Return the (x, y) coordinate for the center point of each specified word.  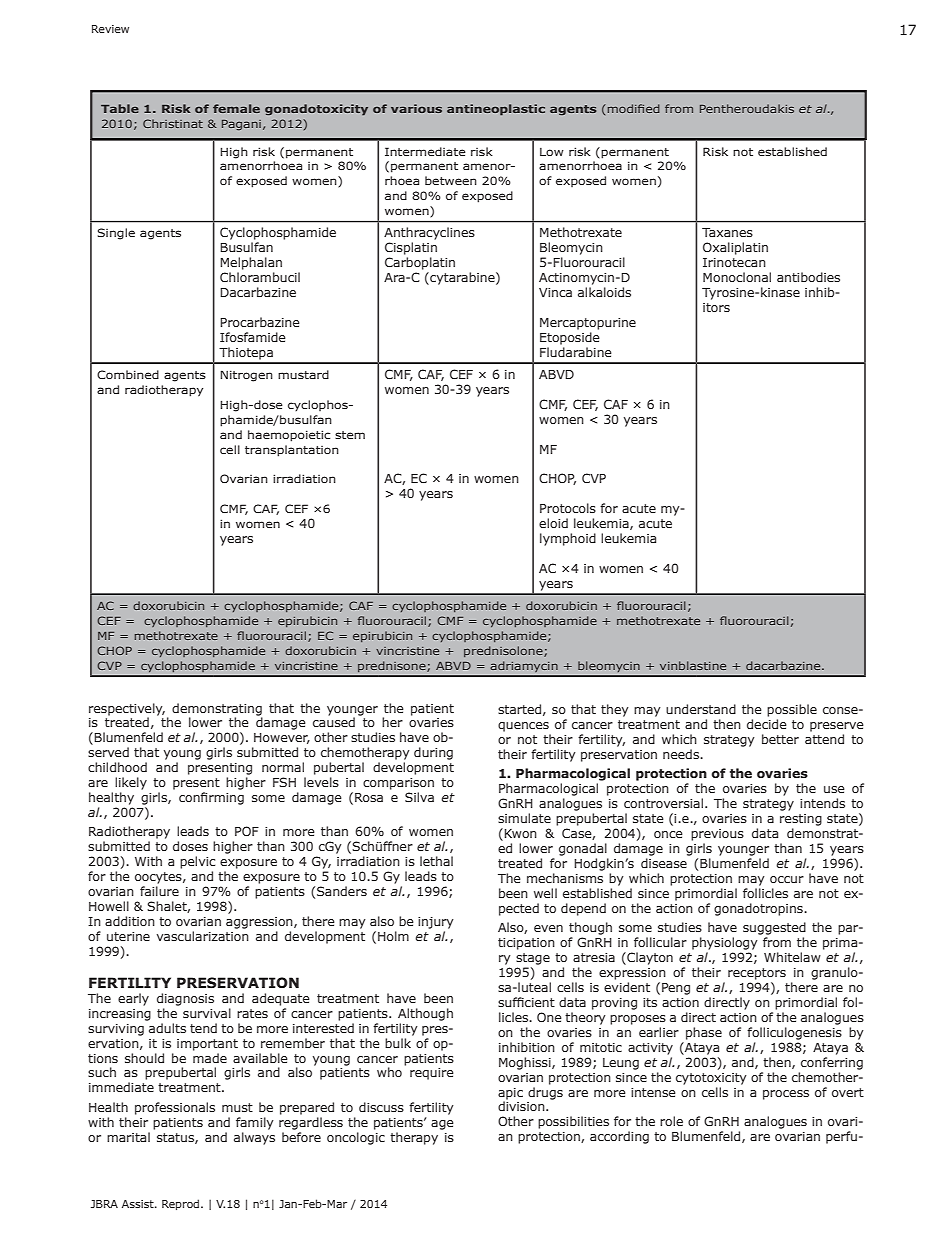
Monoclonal (737, 277)
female (236, 108)
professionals (175, 1108)
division (522, 1106)
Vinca (555, 292)
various (416, 108)
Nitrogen (246, 376)
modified (632, 108)
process (786, 1095)
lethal (436, 861)
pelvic (197, 862)
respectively (127, 709)
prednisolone (504, 651)
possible (792, 710)
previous (717, 835)
